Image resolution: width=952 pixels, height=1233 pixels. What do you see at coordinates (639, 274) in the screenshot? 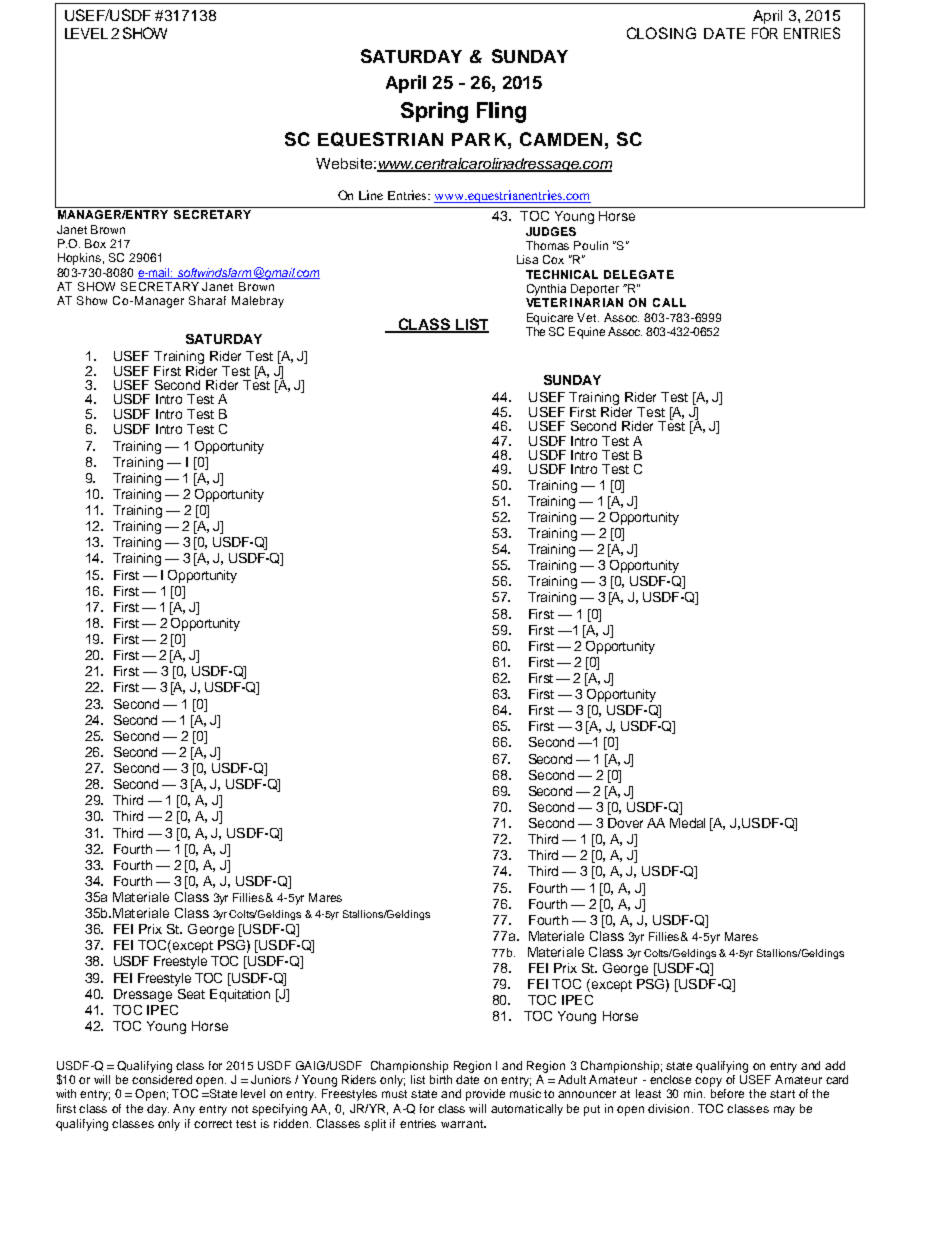
I see `DELEGATE` at bounding box center [639, 274].
